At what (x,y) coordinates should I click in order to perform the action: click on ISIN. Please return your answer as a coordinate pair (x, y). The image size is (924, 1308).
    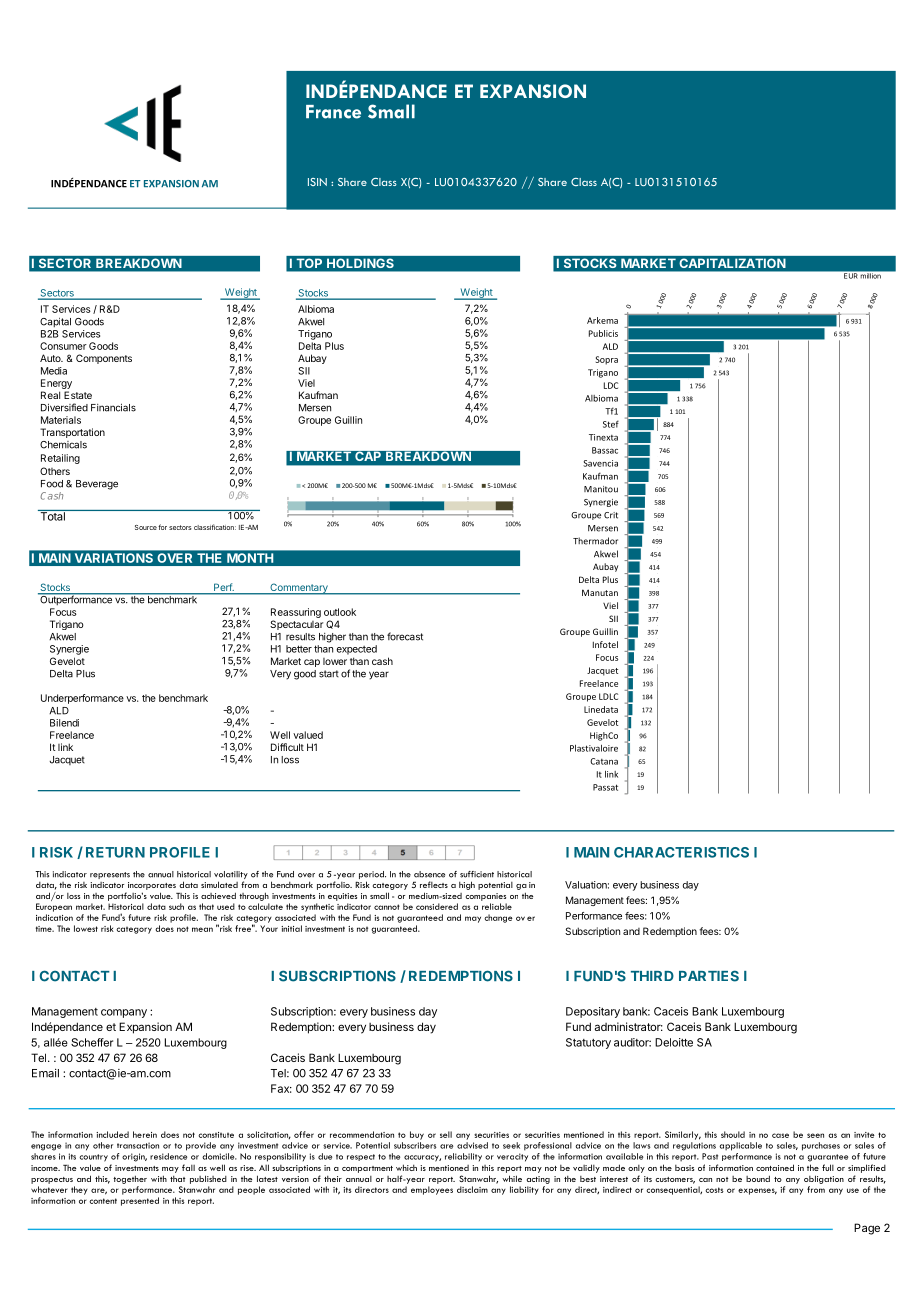
    Looking at the image, I should click on (317, 182).
